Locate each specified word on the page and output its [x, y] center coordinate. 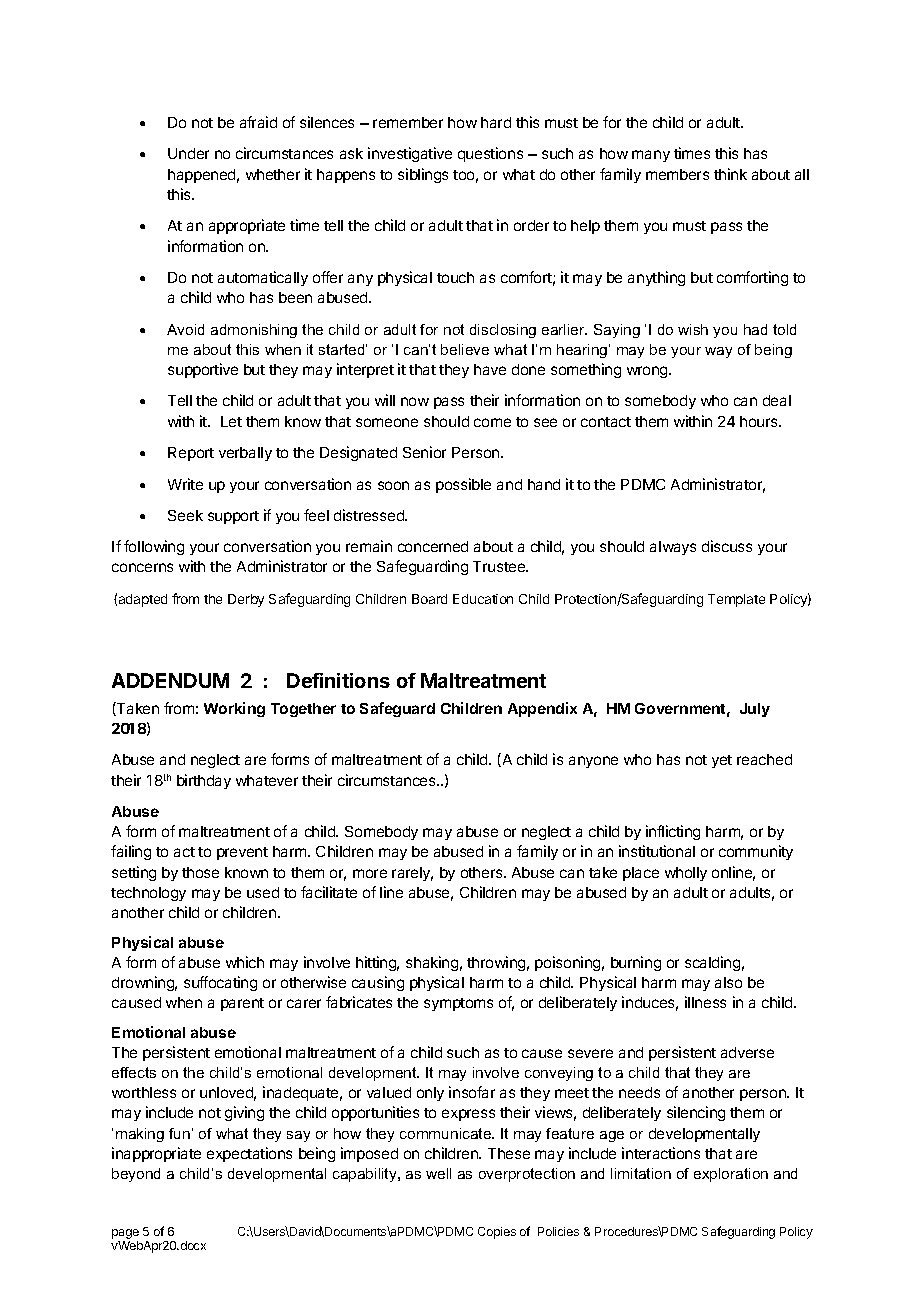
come [492, 422]
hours [760, 421]
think [730, 174]
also [728, 982]
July [755, 710]
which [245, 962]
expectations [249, 1154]
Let [231, 421]
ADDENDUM [170, 680]
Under [188, 153]
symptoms [458, 1004]
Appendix [542, 709]
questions [490, 154]
